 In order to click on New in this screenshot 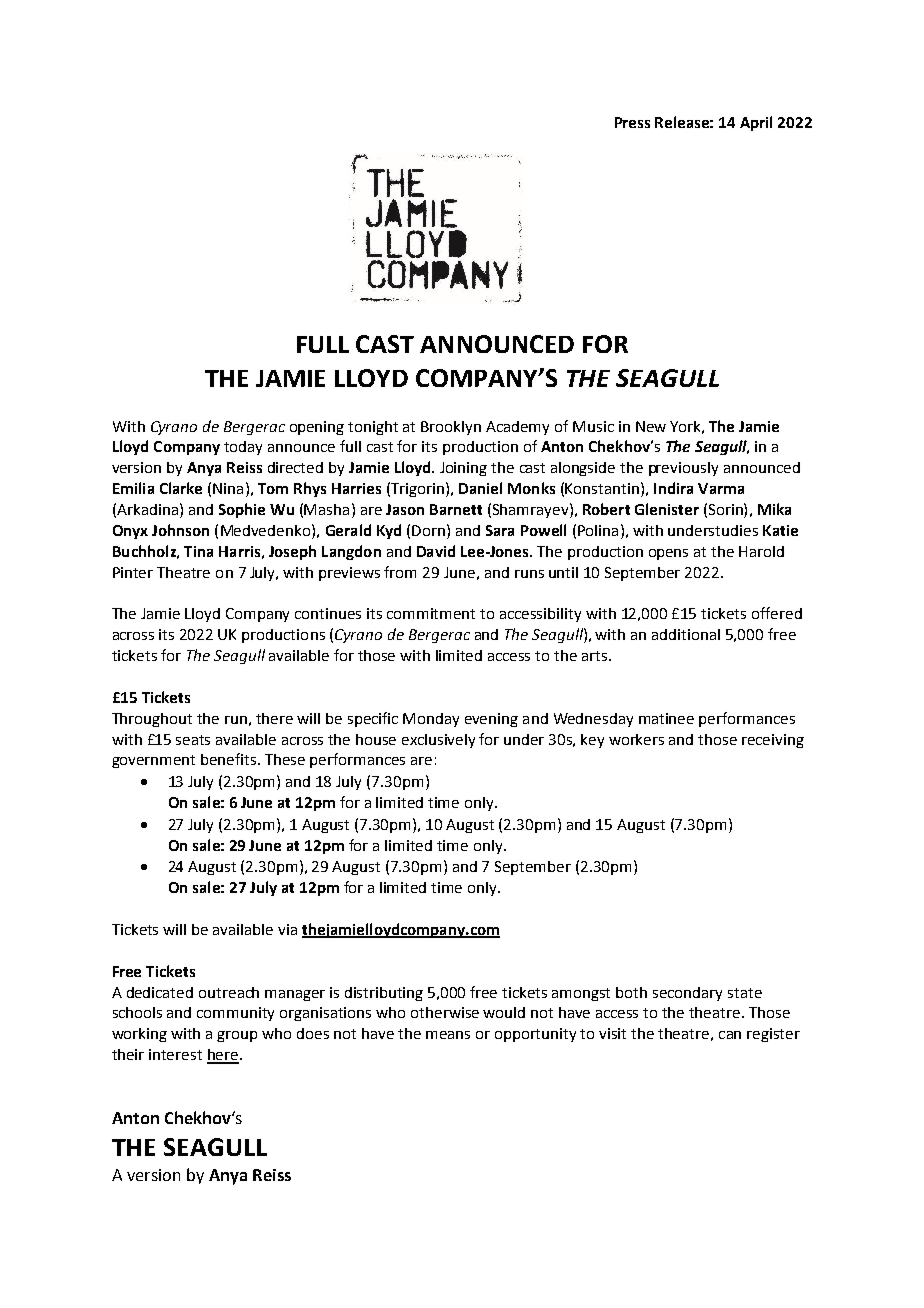, I will do `click(651, 426)`.
